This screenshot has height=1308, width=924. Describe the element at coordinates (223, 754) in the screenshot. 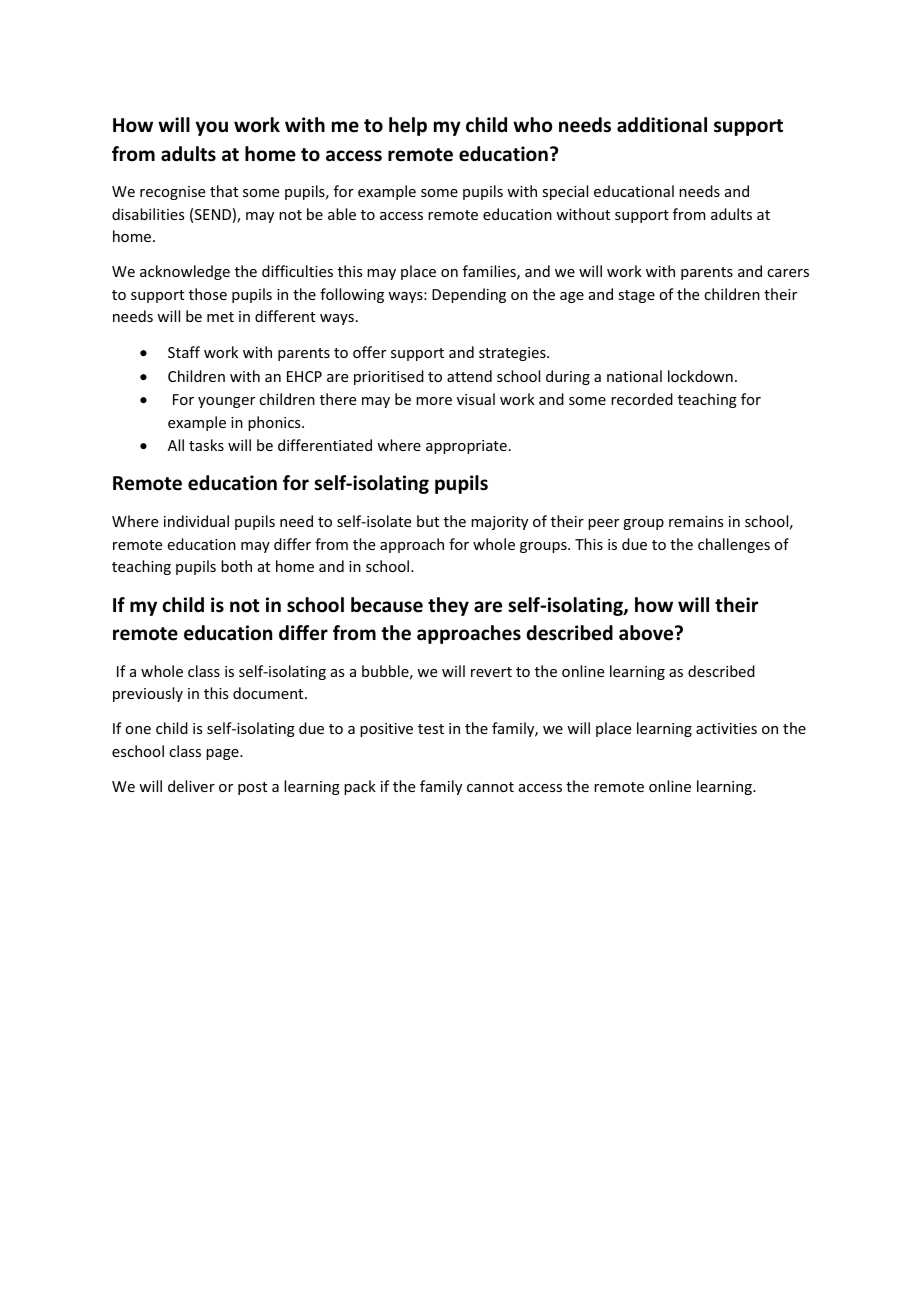

I see `page` at that location.
